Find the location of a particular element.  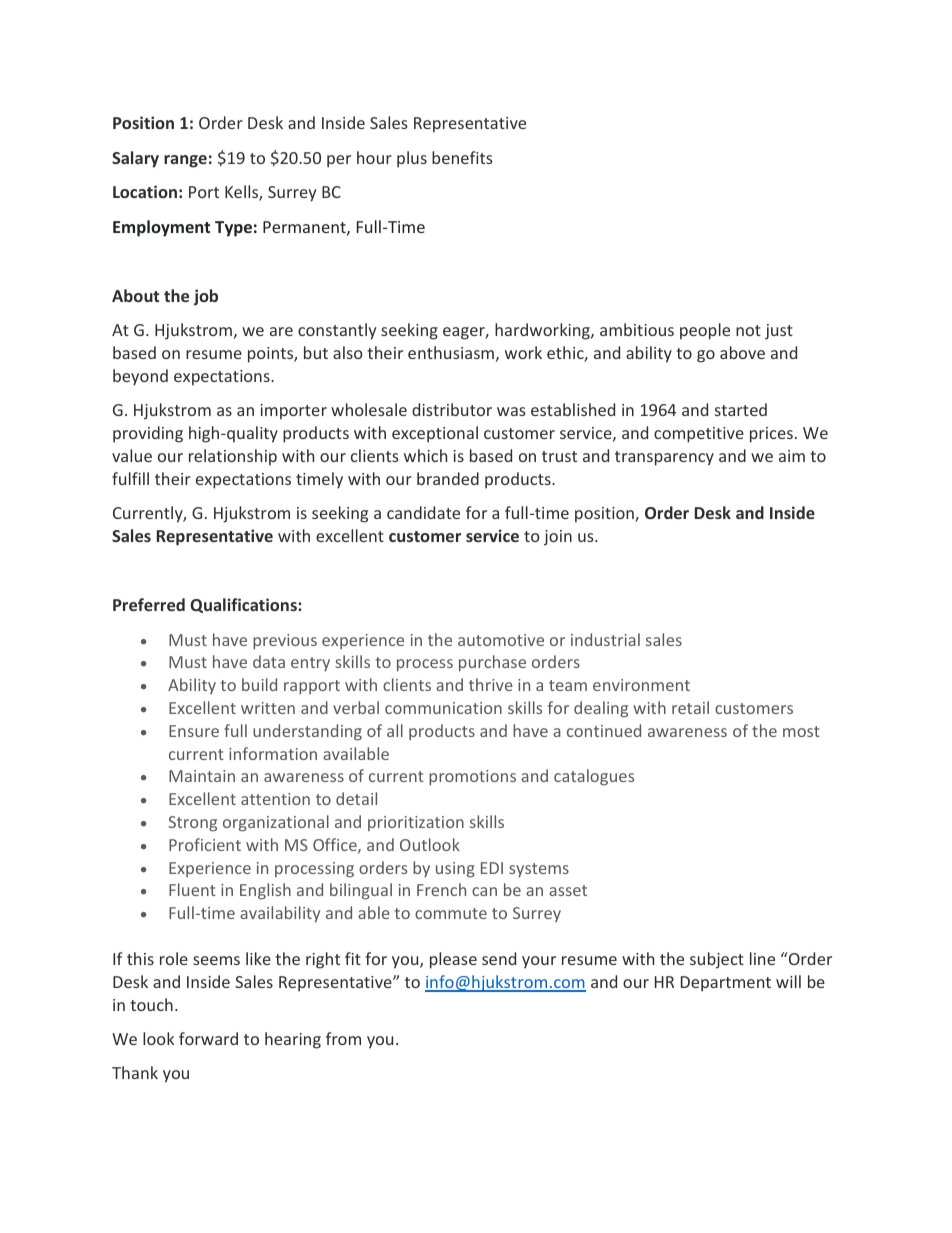

Maintain is located at coordinates (202, 776).
